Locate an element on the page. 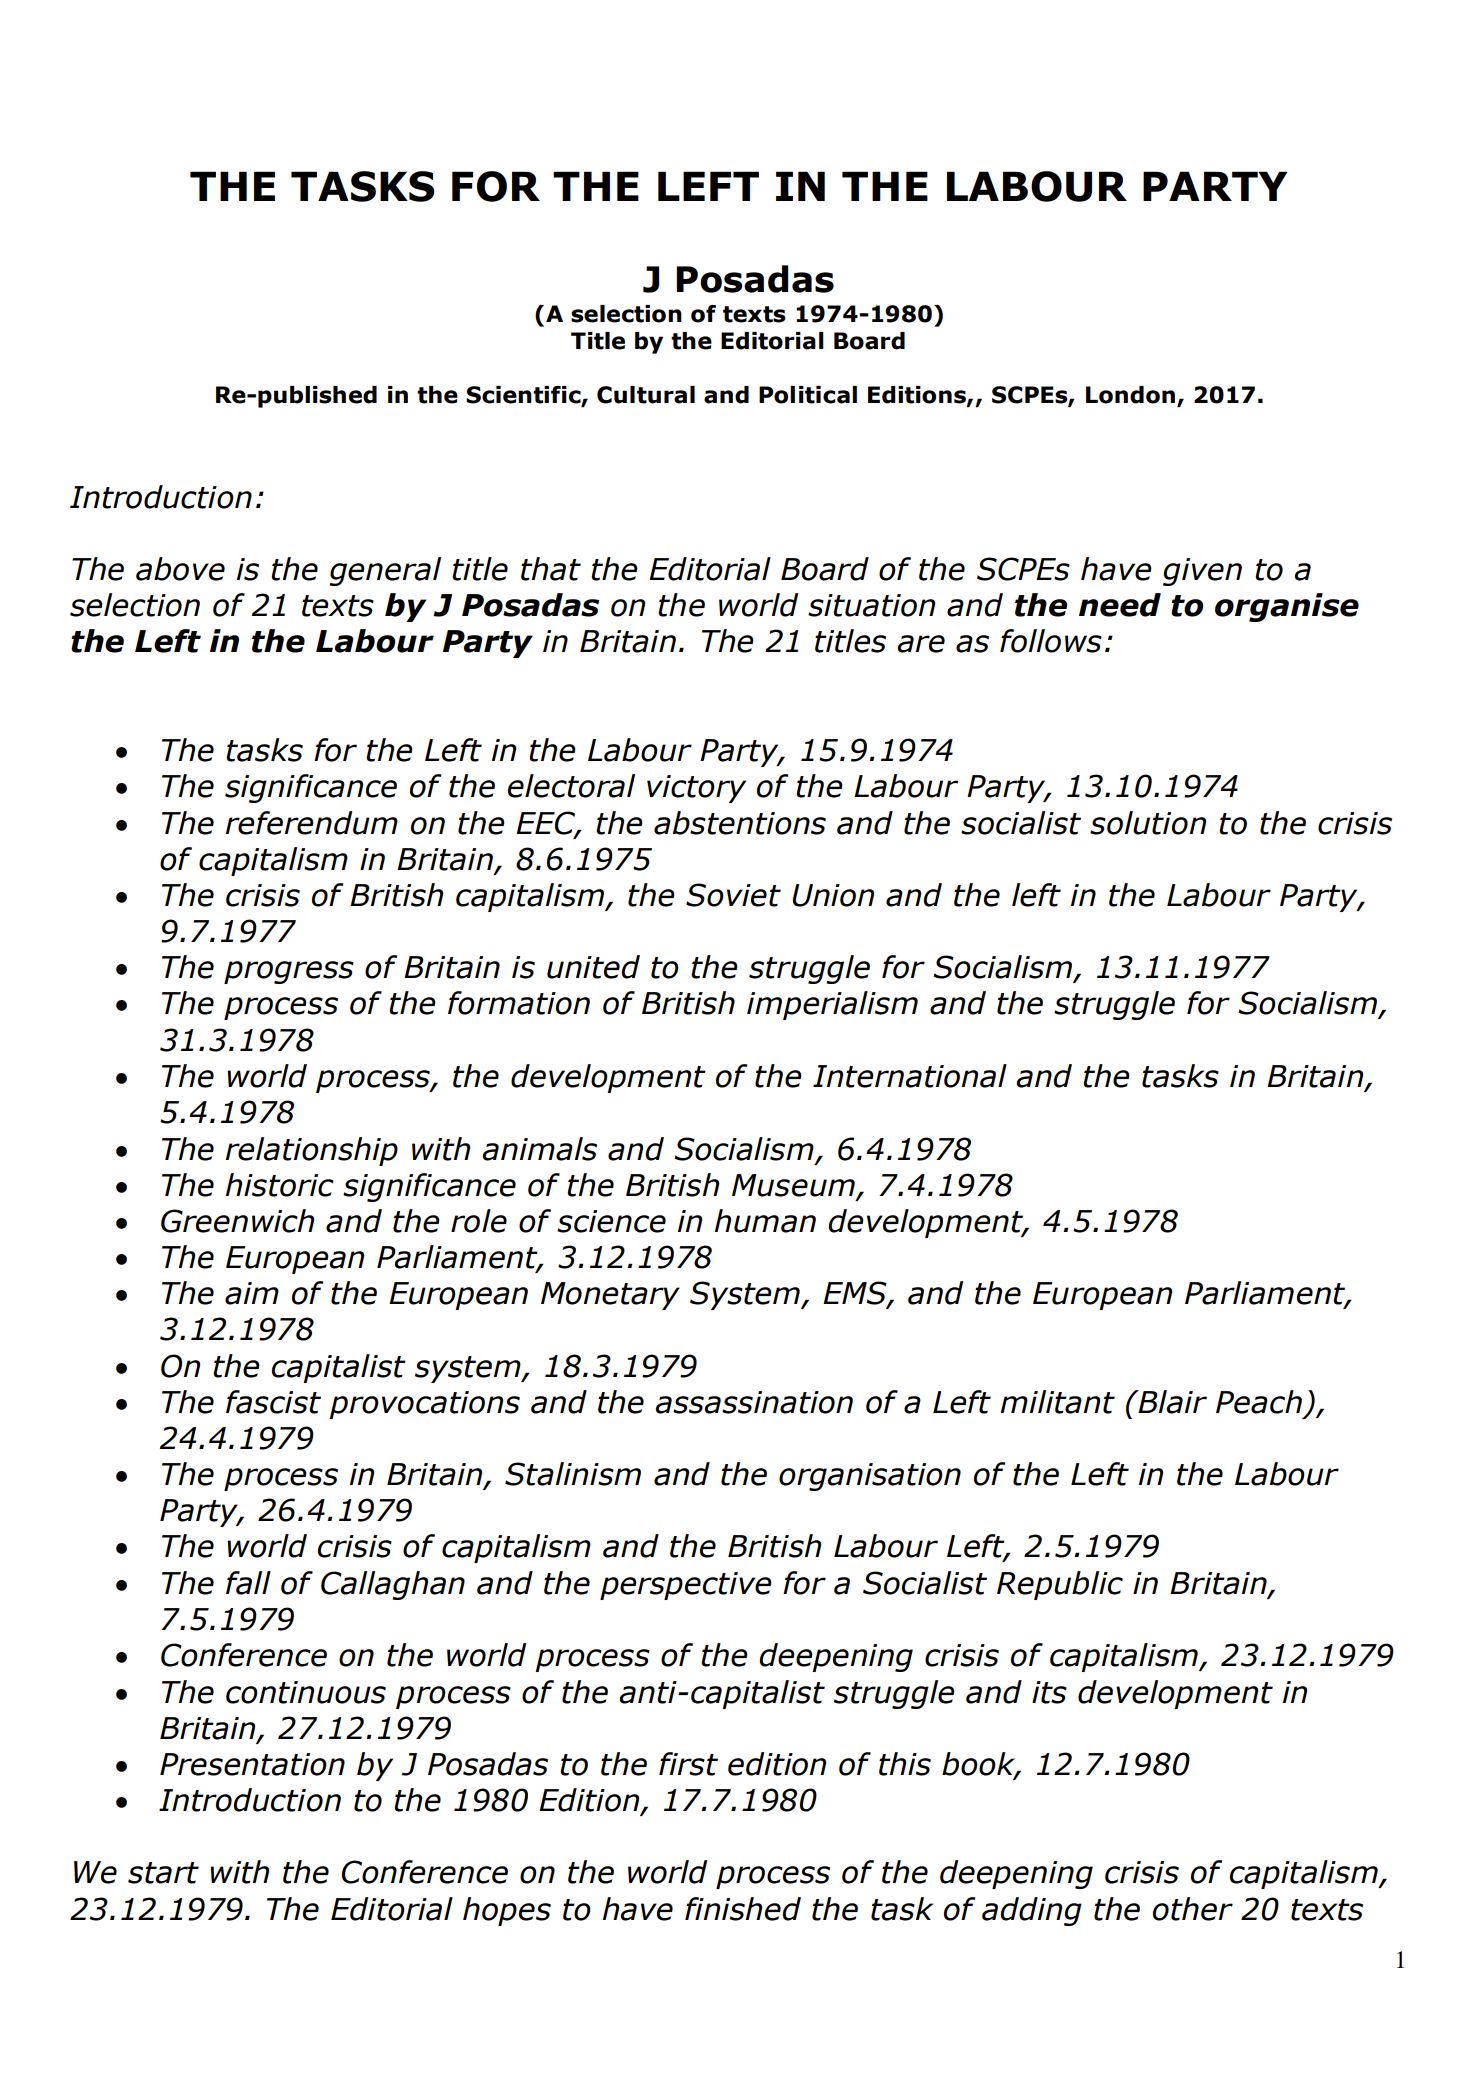 Image resolution: width=1477 pixels, height=2090 pixels. other is located at coordinates (1193, 1909).
